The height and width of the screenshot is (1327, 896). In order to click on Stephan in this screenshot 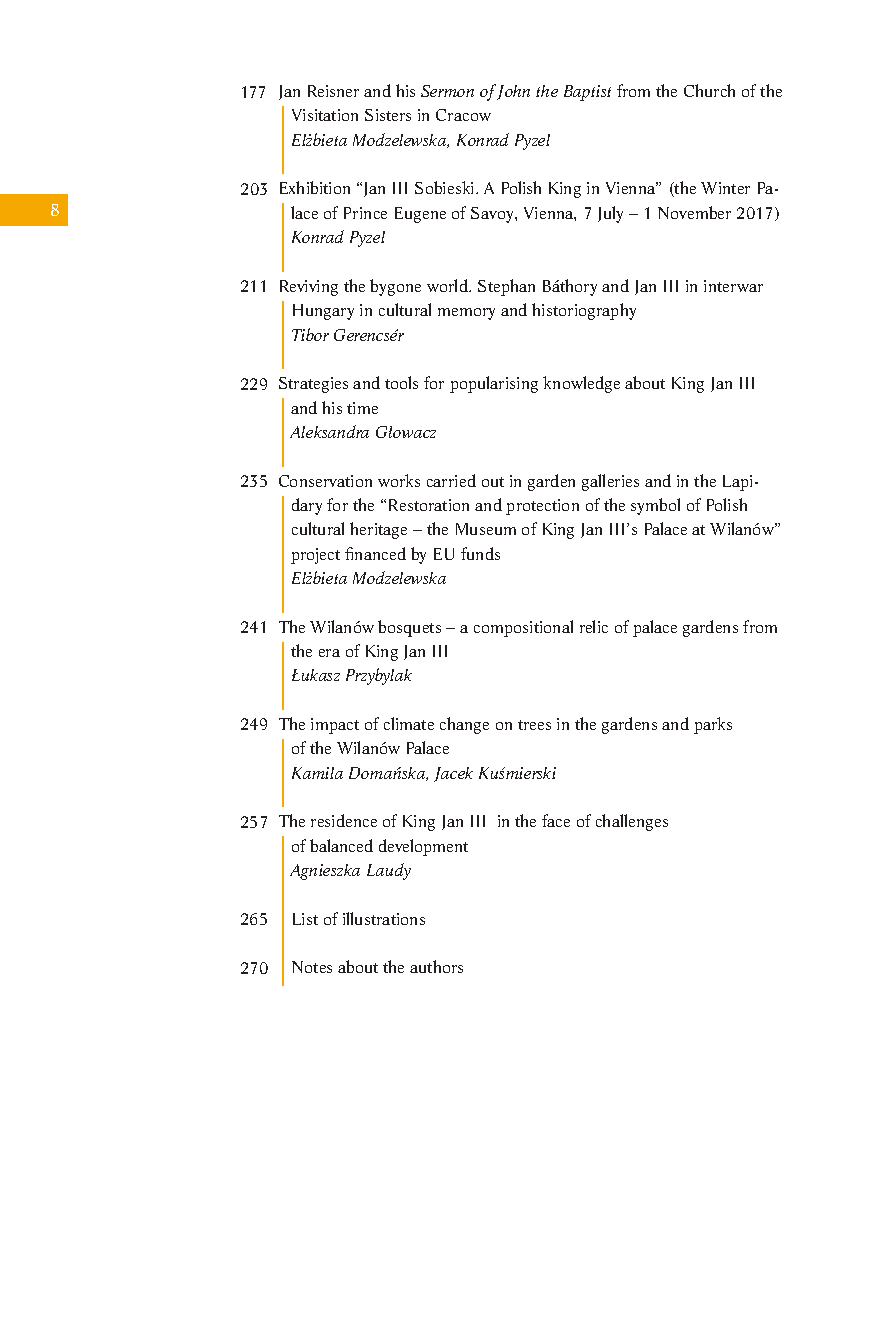, I will do `click(506, 287)`.
